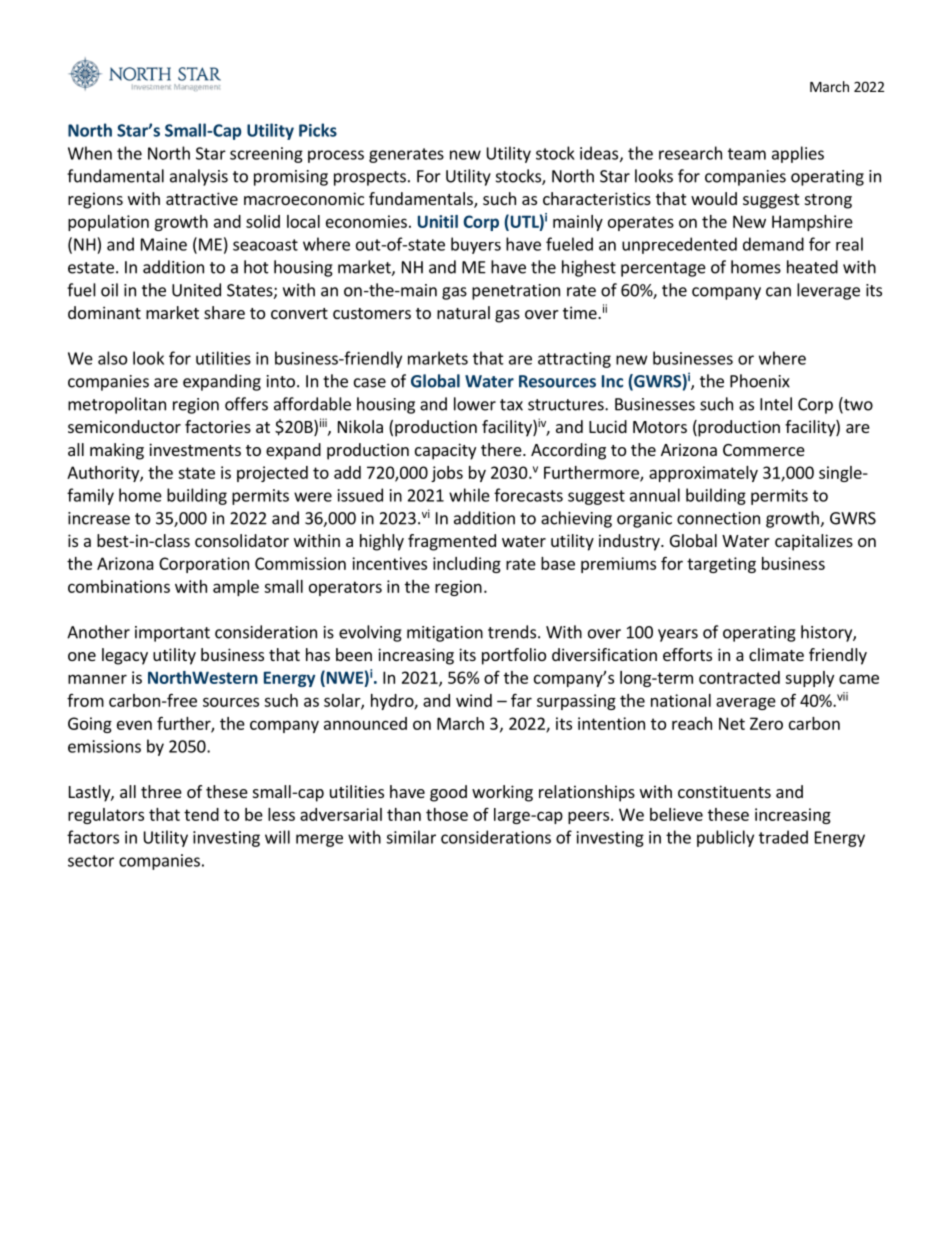  What do you see at coordinates (783, 837) in the document?
I see `traded` at bounding box center [783, 837].
